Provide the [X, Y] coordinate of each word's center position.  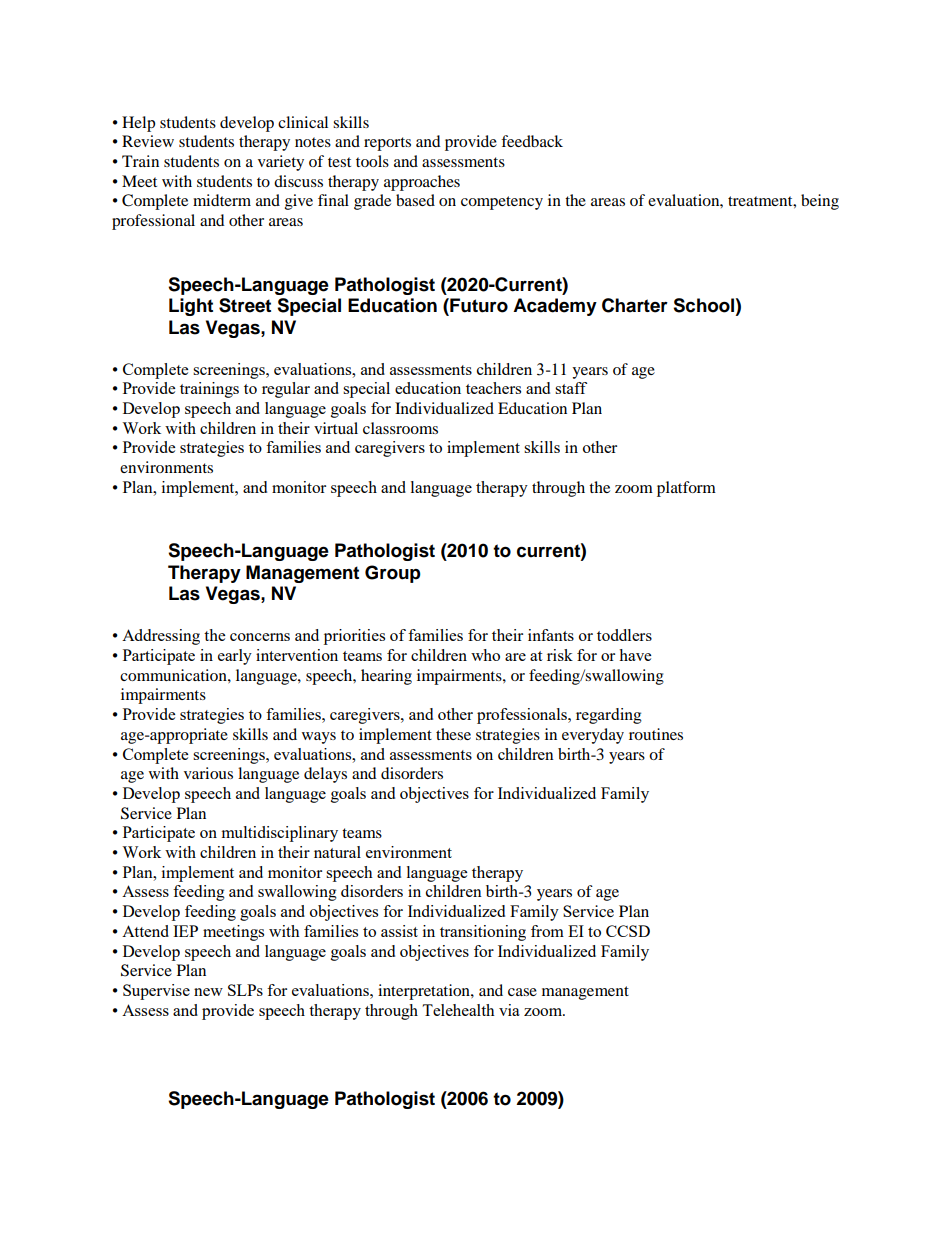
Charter [635, 305]
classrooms [400, 428]
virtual [336, 428]
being [820, 202]
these [453, 734]
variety [281, 163]
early [235, 657]
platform [686, 489]
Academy [555, 307]
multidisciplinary [280, 834]
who [485, 655]
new [208, 992]
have [635, 655]
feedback [532, 141]
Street [245, 305]
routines [656, 734]
